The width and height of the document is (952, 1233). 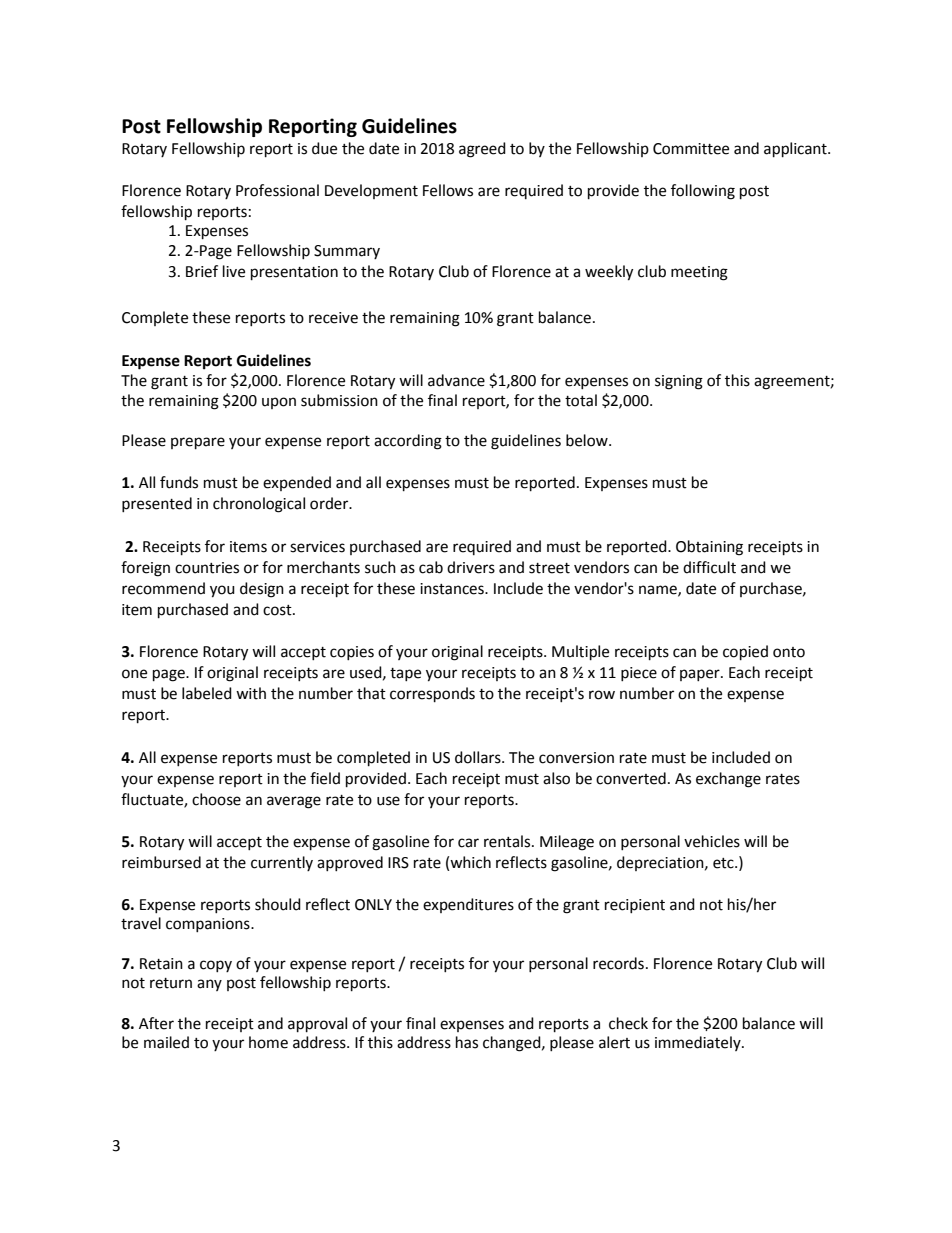 I want to click on approval, so click(x=317, y=1025).
